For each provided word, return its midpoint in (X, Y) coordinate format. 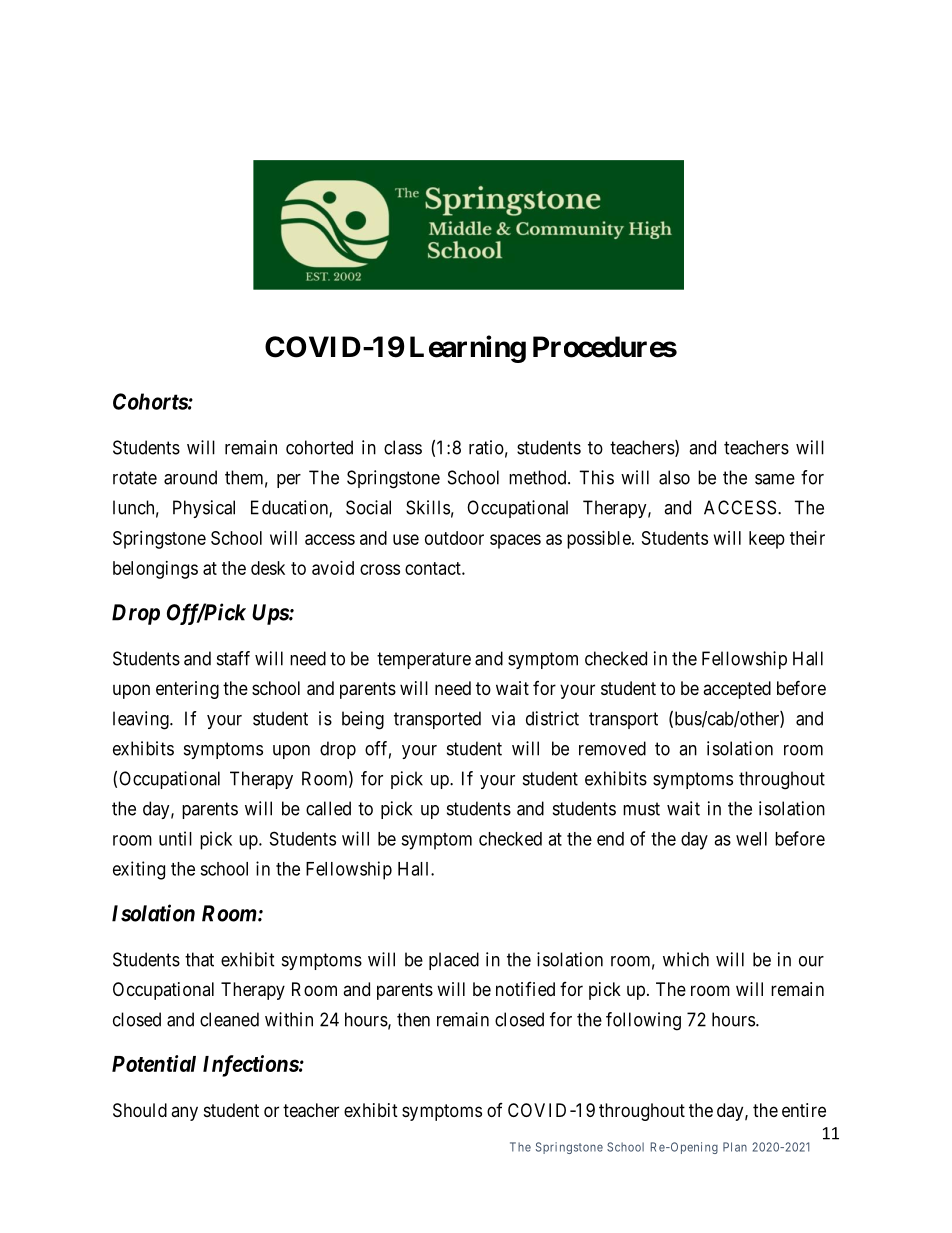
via (503, 718)
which (686, 959)
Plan (735, 1147)
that (199, 959)
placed (454, 961)
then (413, 1019)
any (184, 1113)
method (539, 477)
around (190, 477)
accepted (737, 690)
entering (187, 690)
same (775, 479)
